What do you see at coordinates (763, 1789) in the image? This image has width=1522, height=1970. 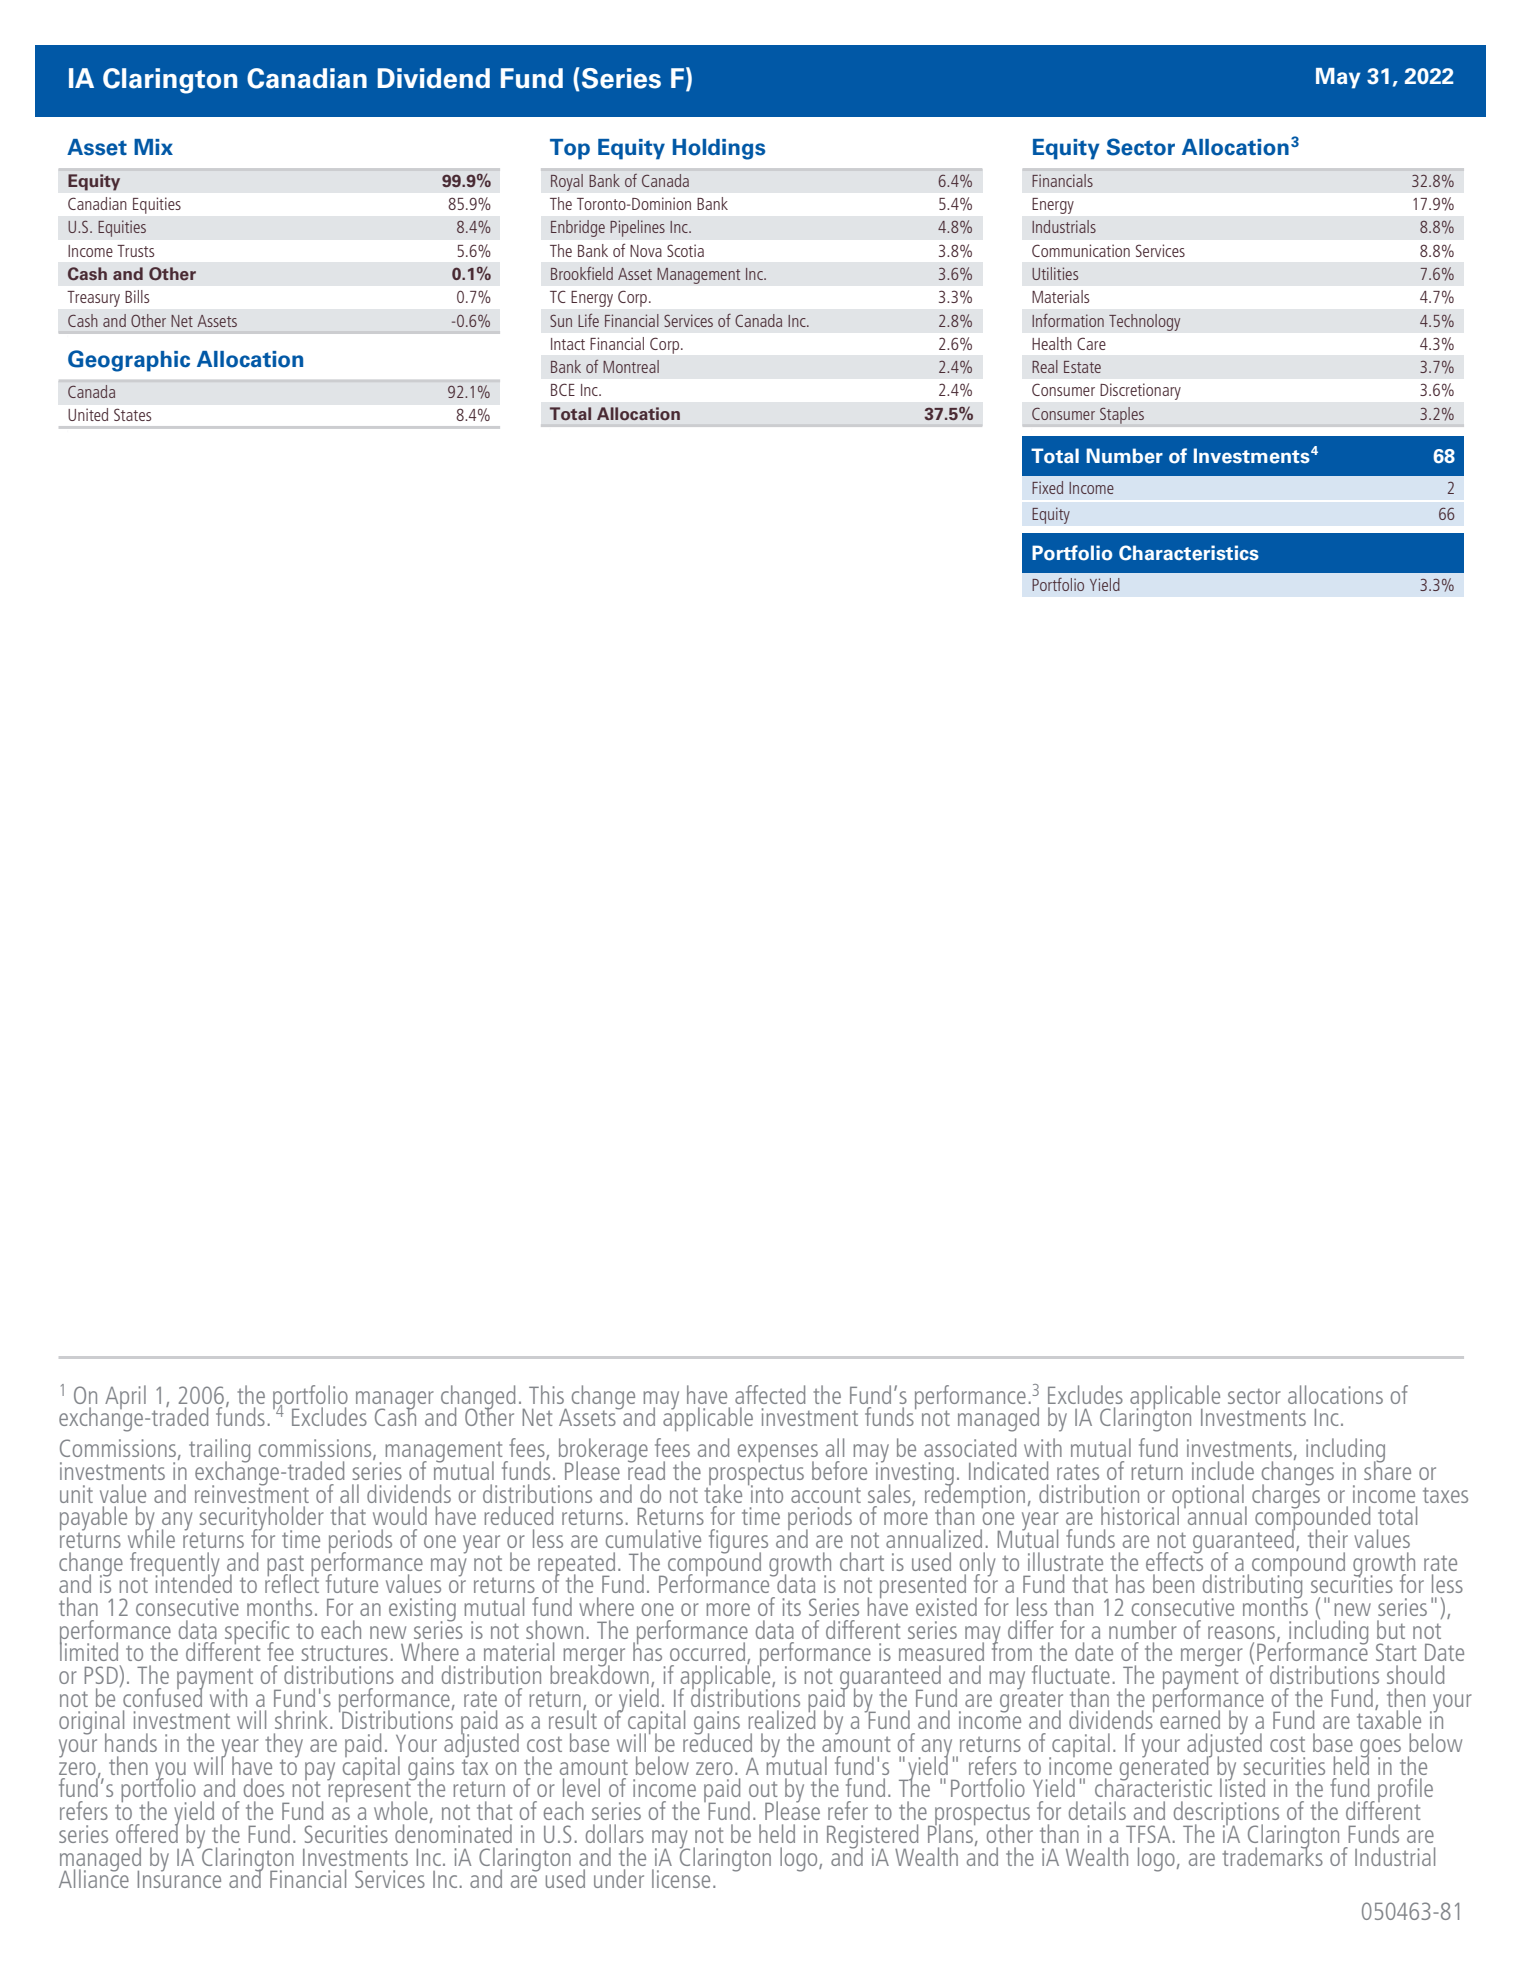 I see `out` at bounding box center [763, 1789].
